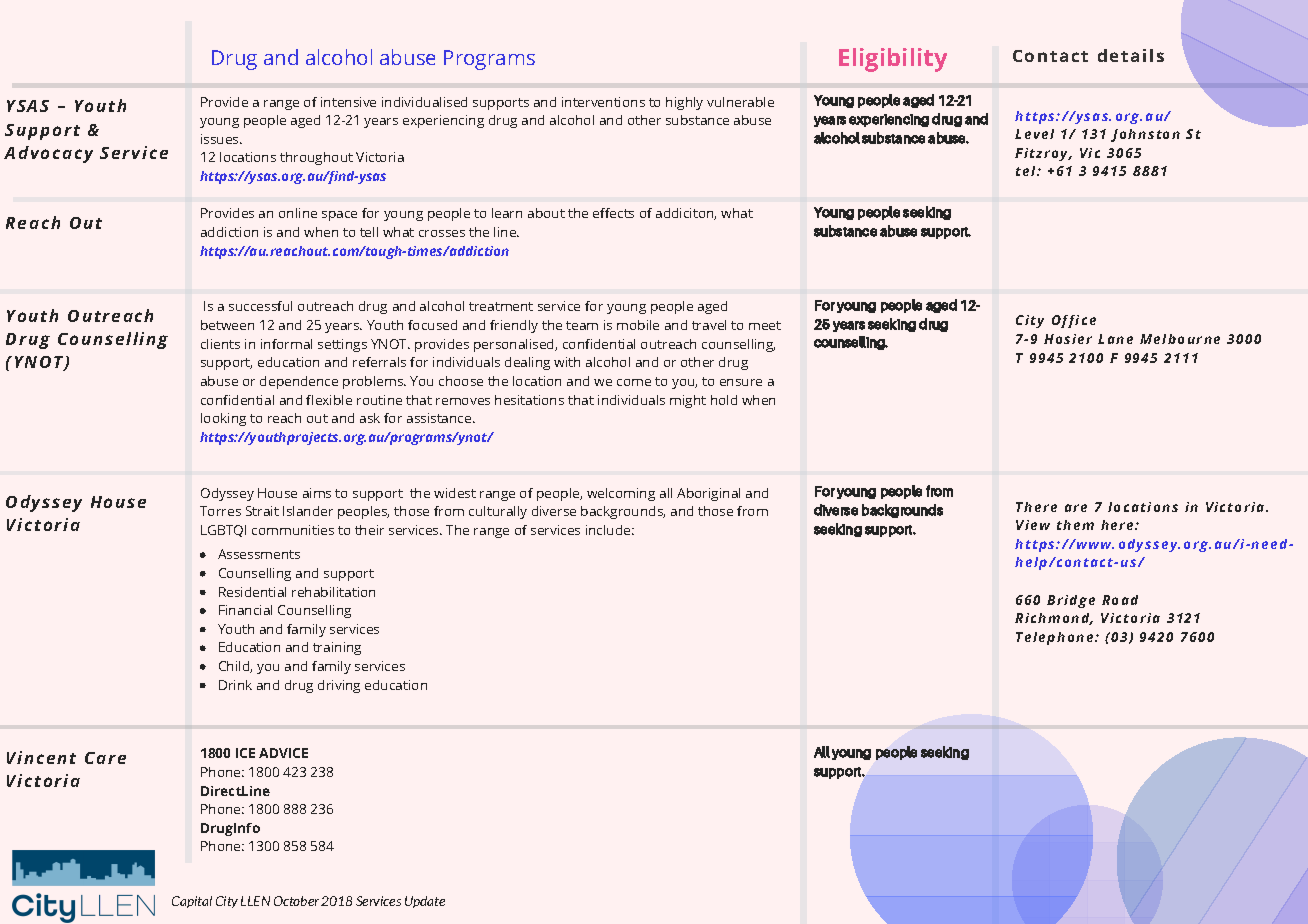  What do you see at coordinates (1071, 601) in the page?
I see `Bridge` at bounding box center [1071, 601].
